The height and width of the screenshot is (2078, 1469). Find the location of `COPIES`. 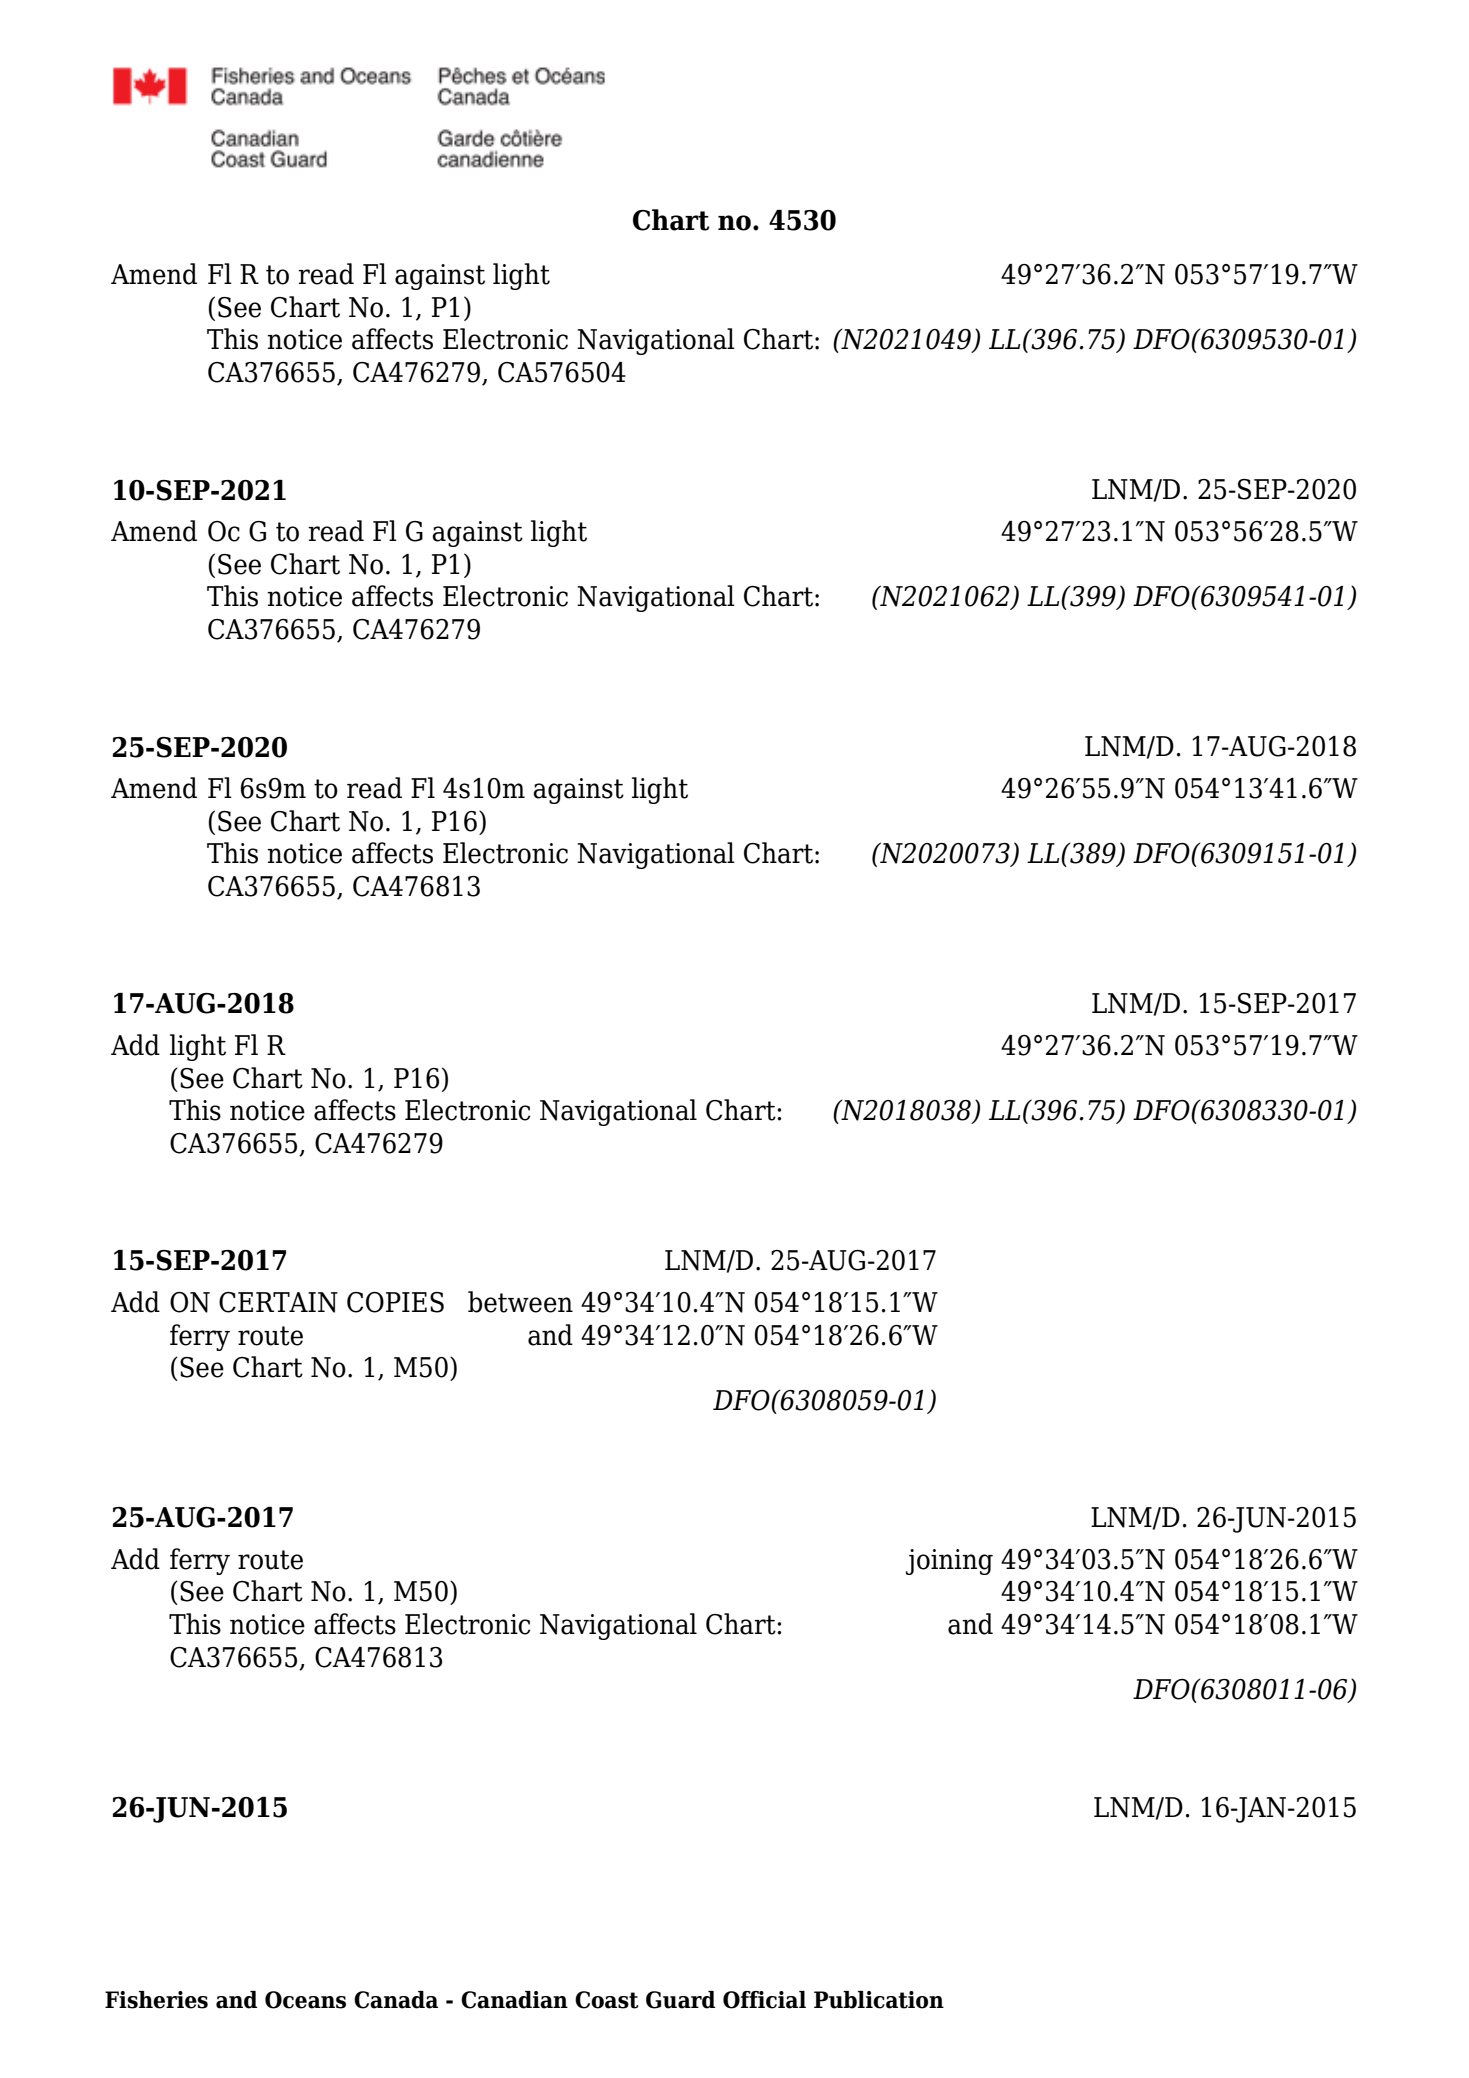

COPIES is located at coordinates (395, 1302).
